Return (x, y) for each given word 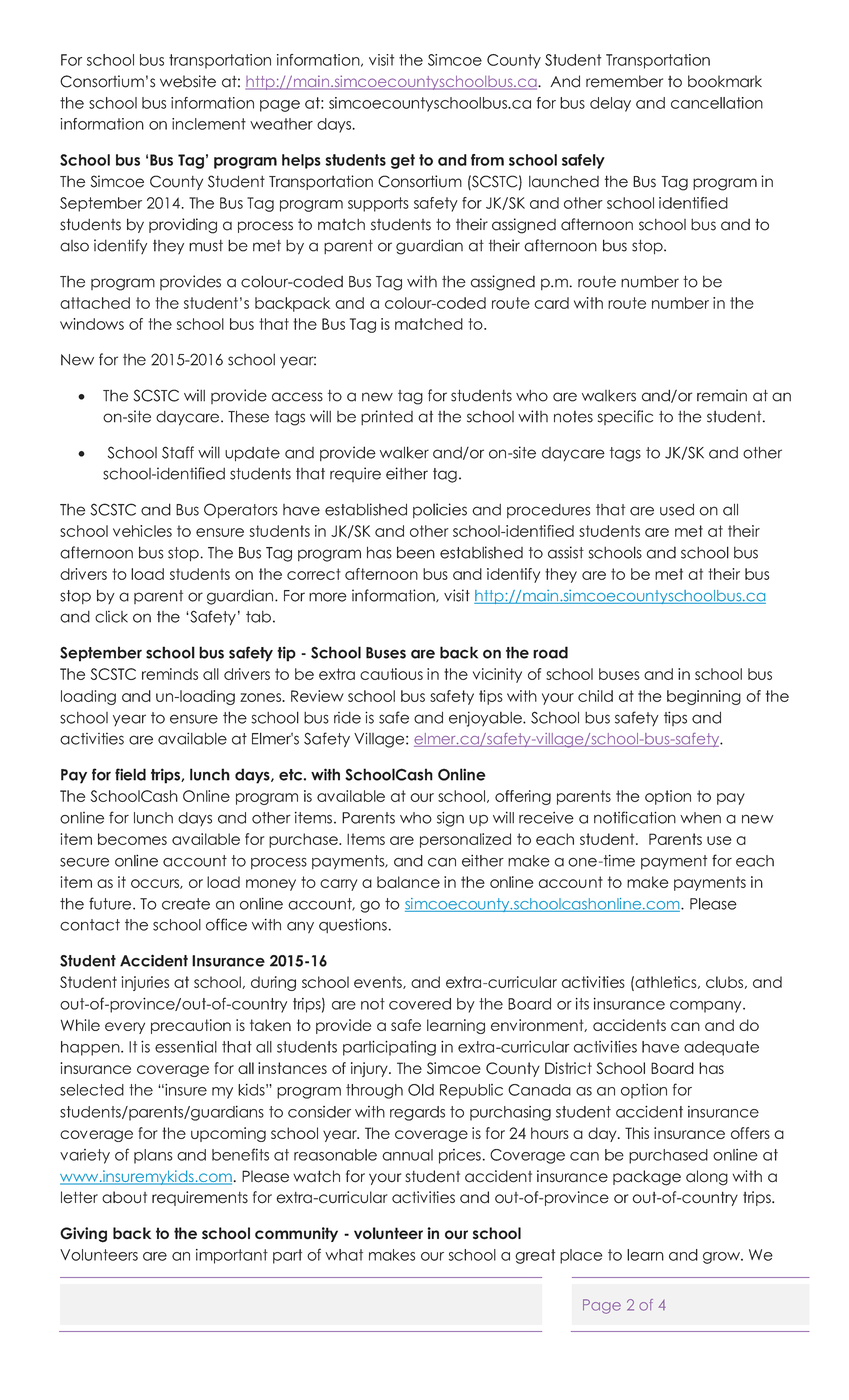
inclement (209, 124)
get (403, 161)
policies (440, 510)
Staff (178, 452)
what (344, 1255)
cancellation (717, 103)
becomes (132, 839)
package (647, 1178)
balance (408, 882)
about (124, 1197)
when (700, 818)
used (677, 510)
